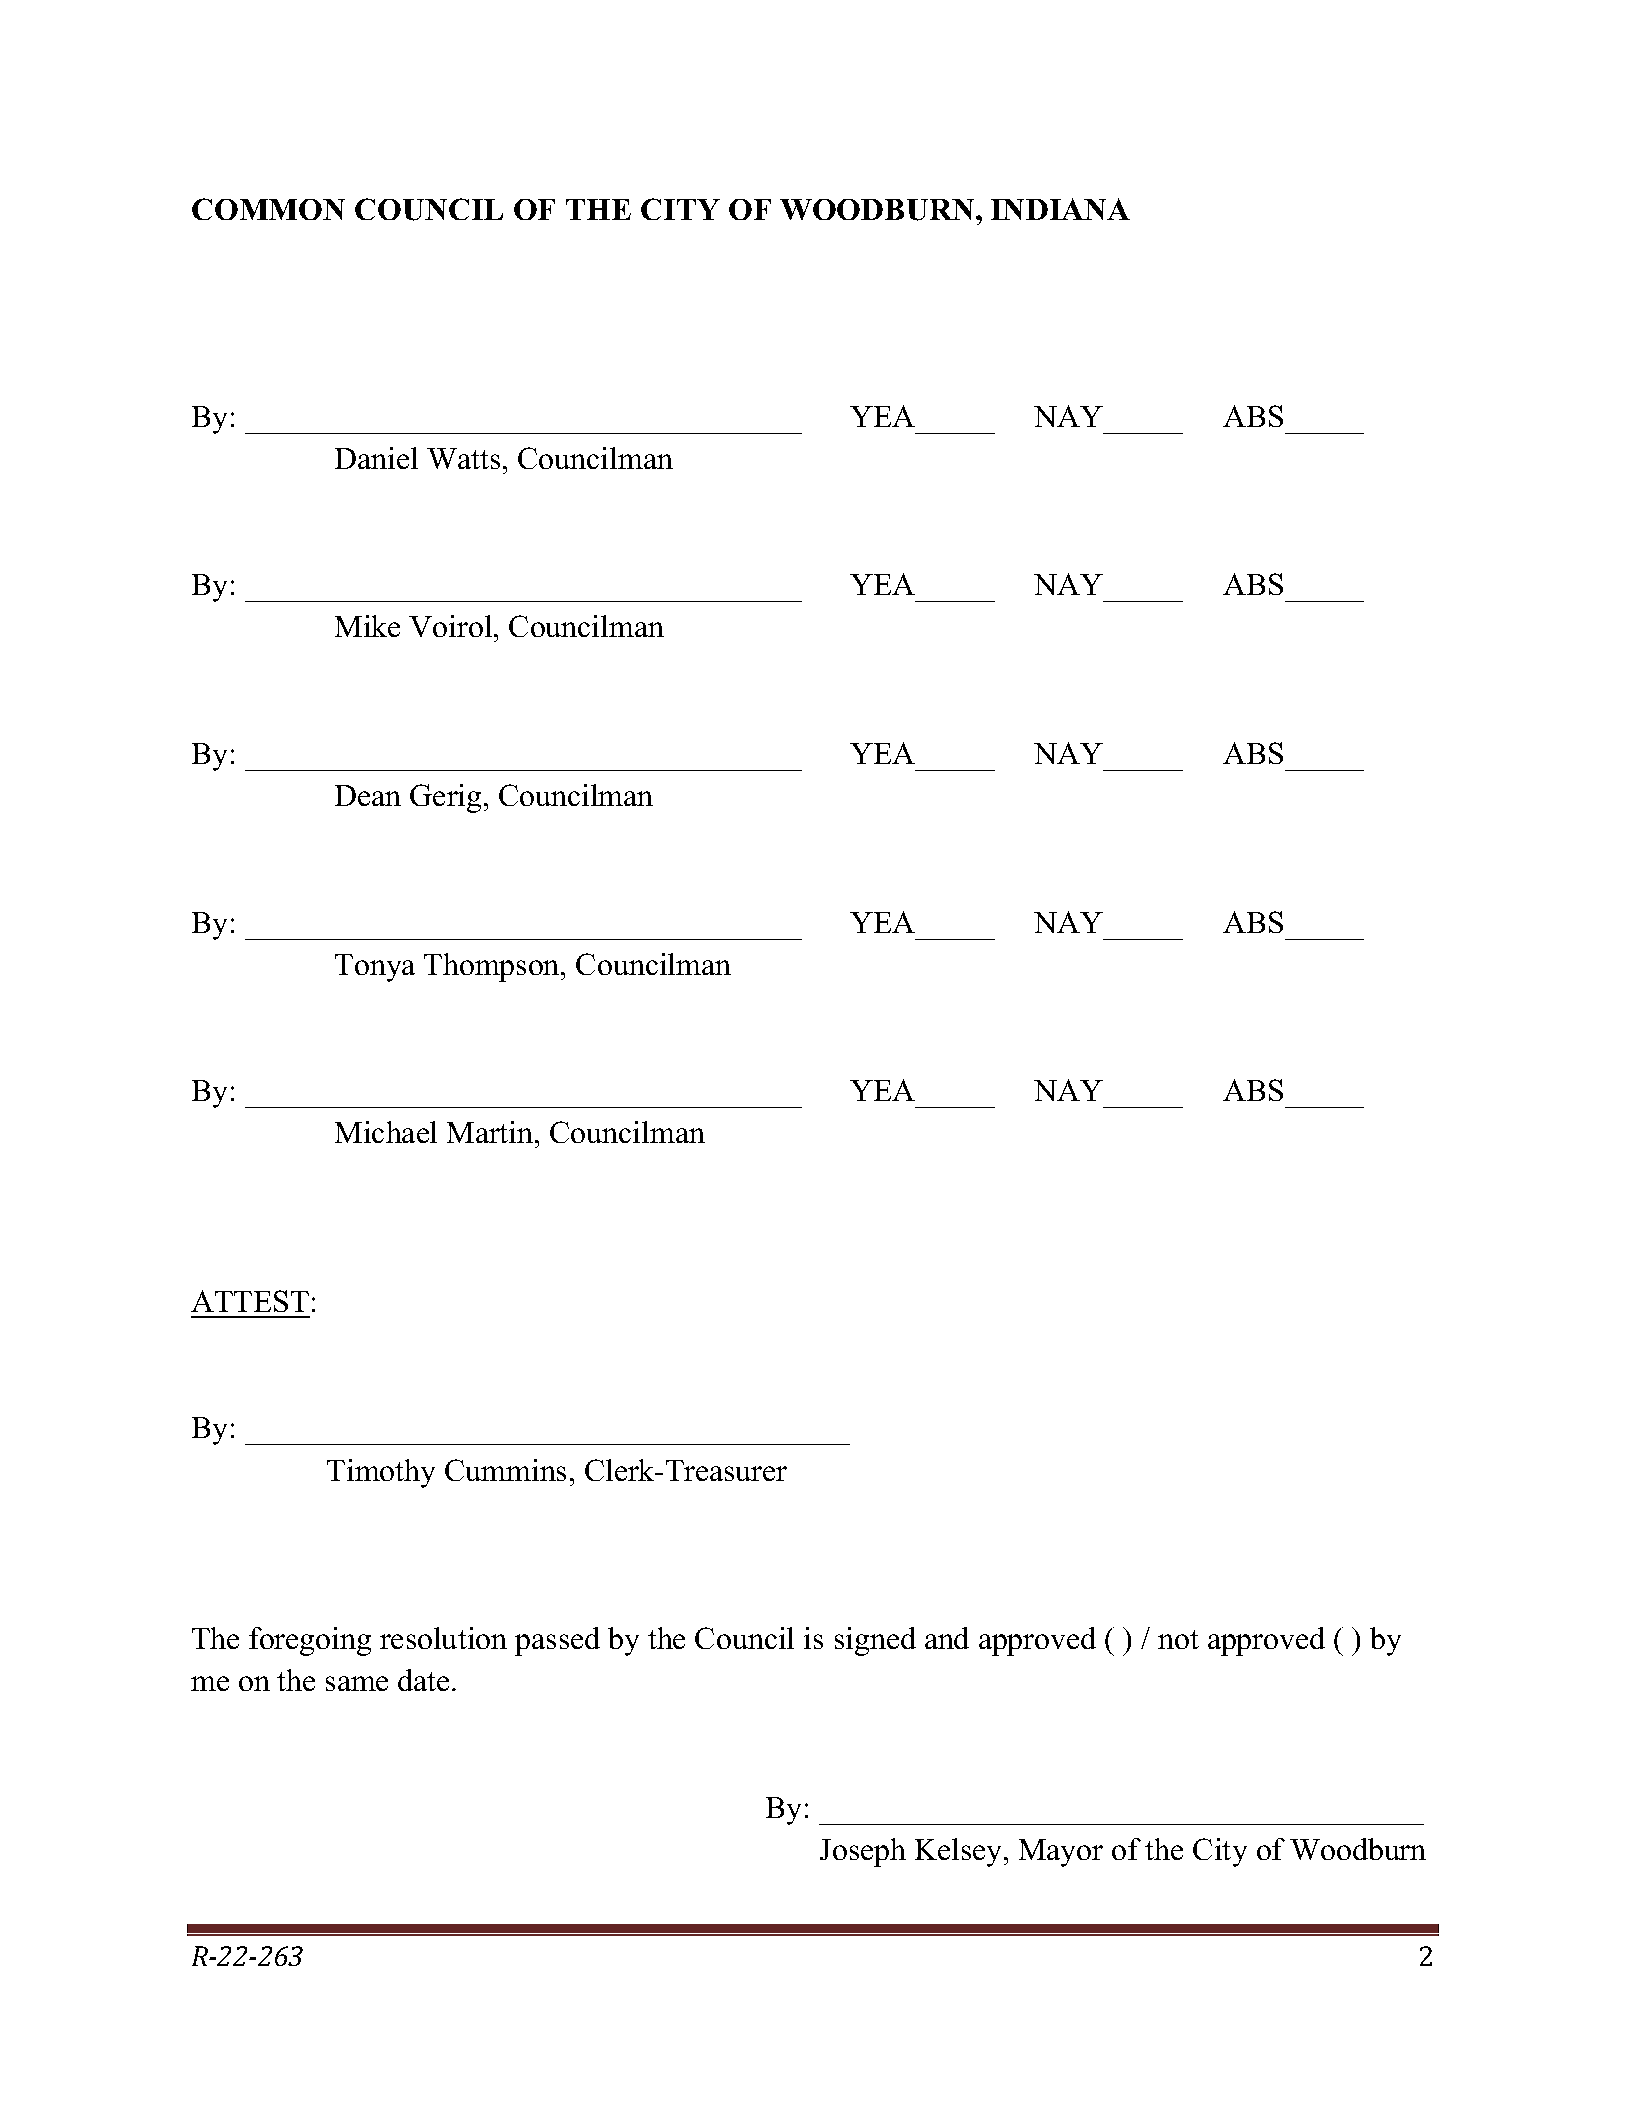  I want to click on Dean, so click(368, 795).
